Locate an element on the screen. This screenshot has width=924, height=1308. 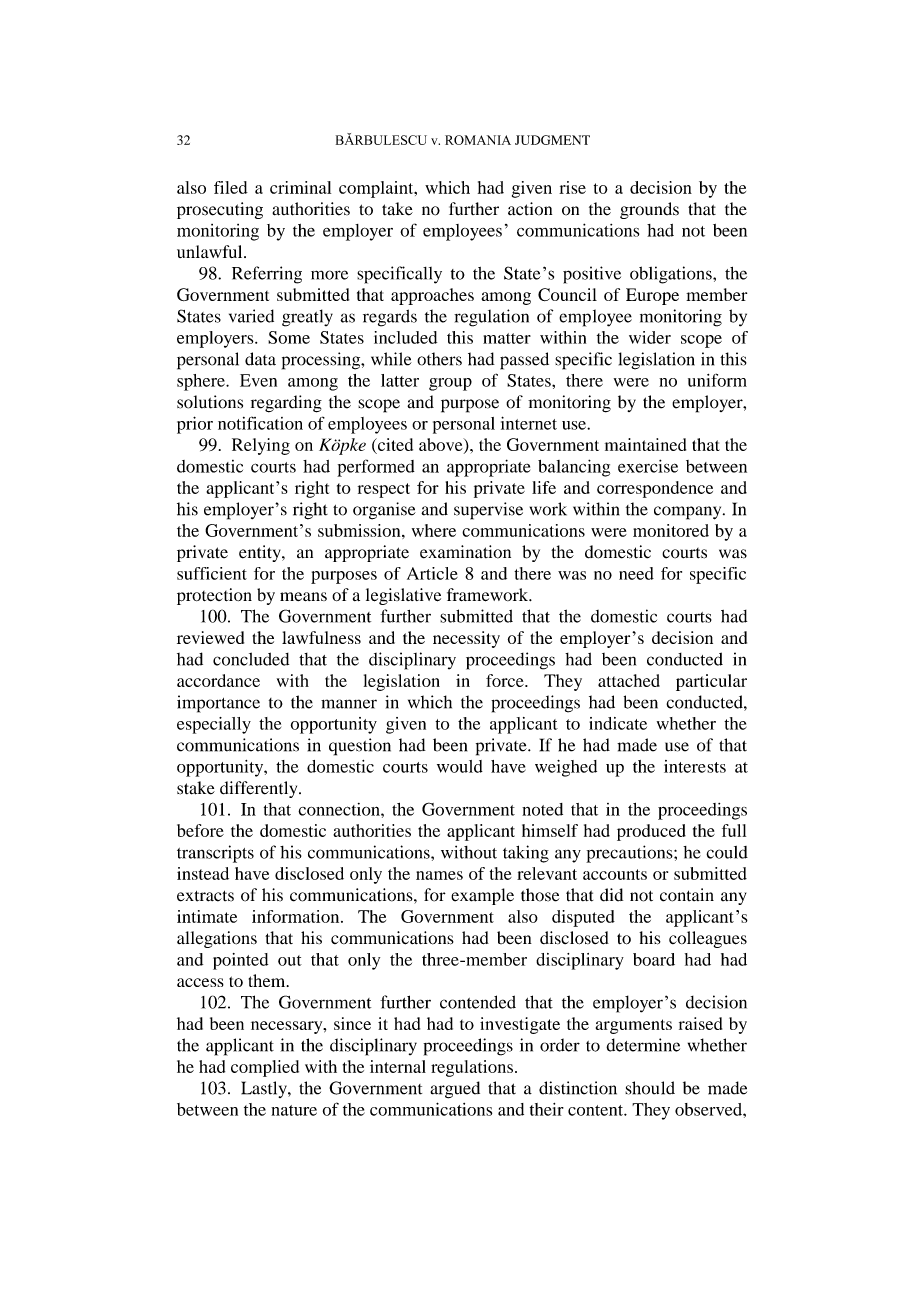
group is located at coordinates (450, 384).
